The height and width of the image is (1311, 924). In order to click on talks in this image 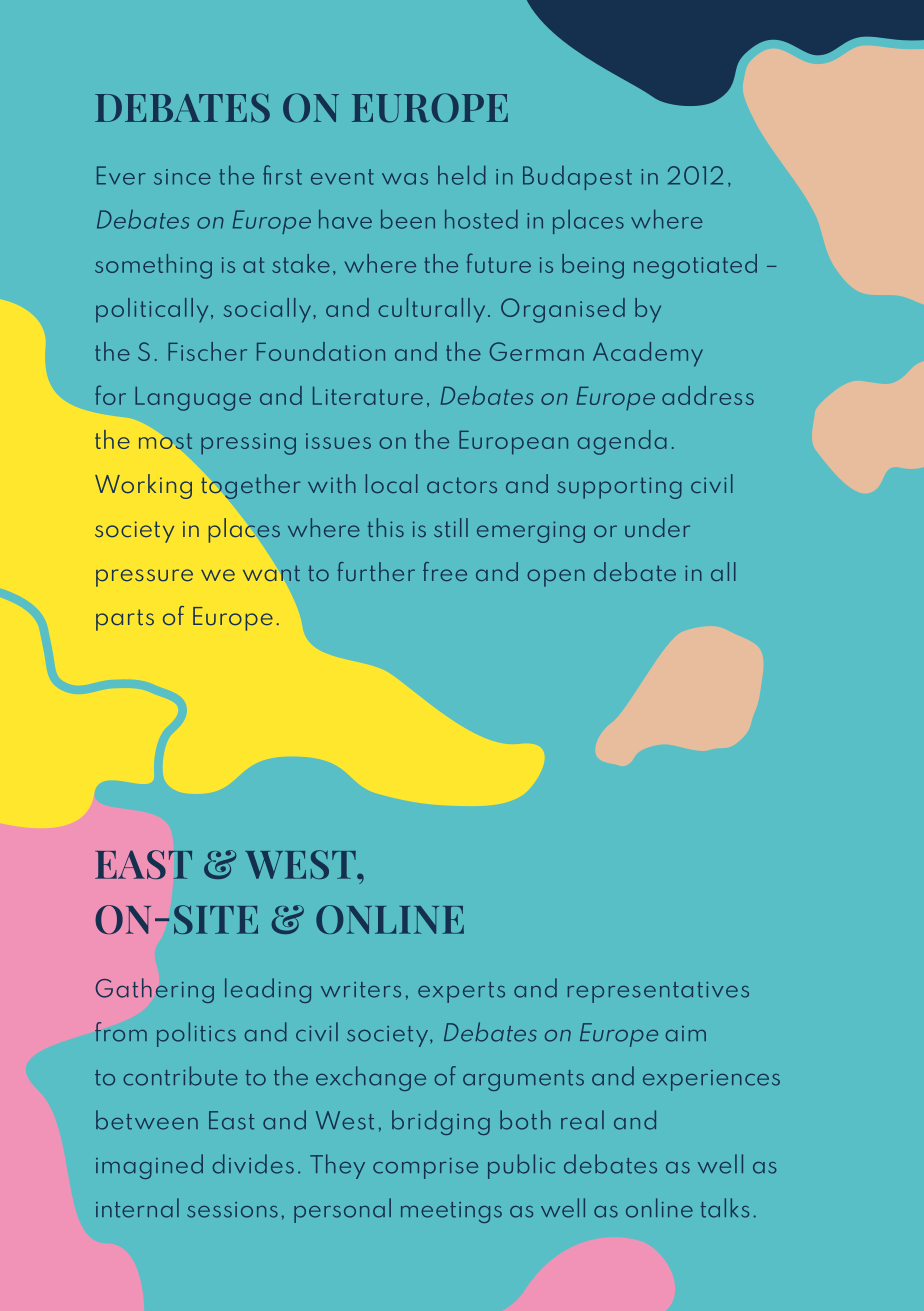, I will do `click(725, 1208)`.
